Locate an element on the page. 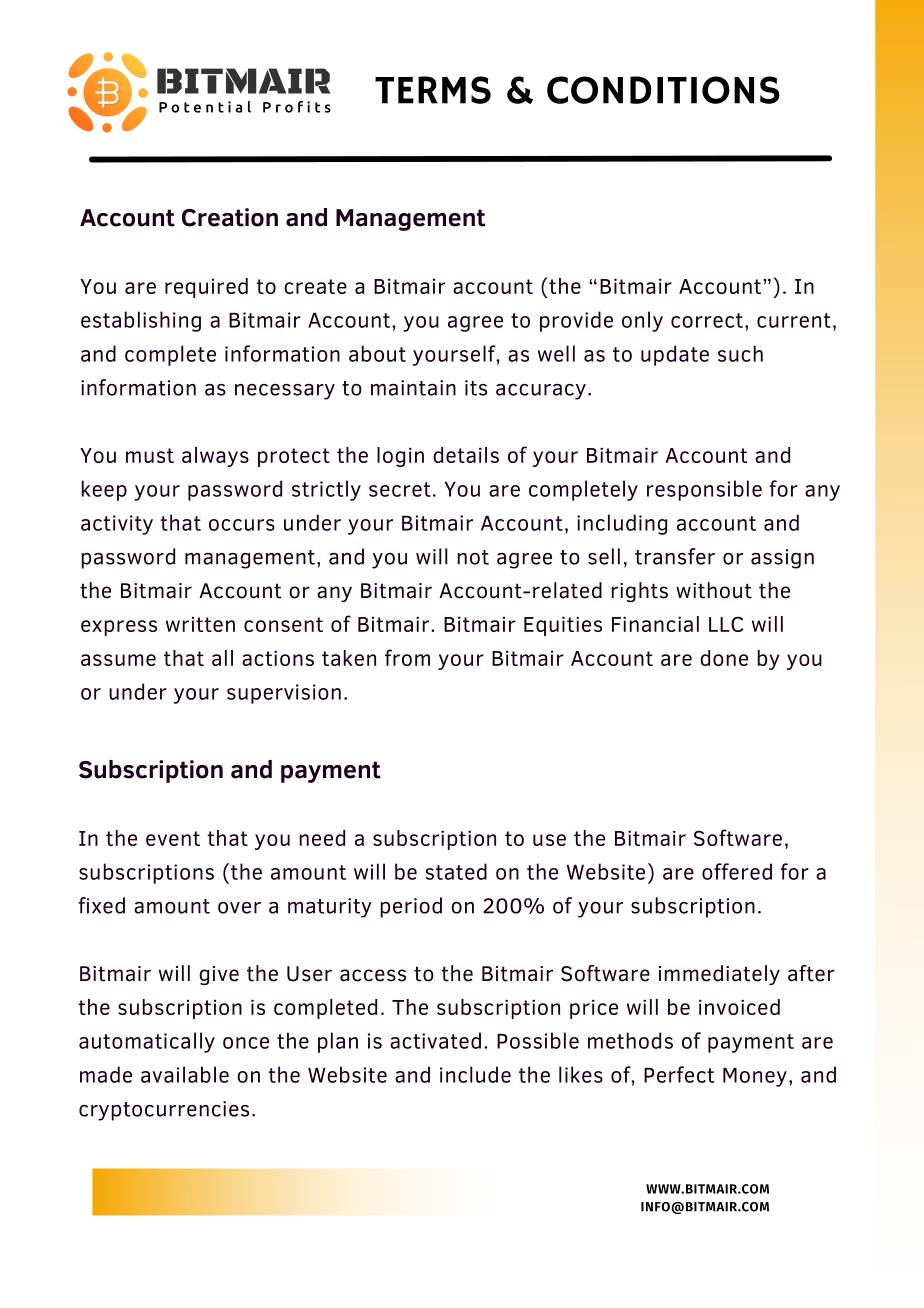 This image has height=1308, width=924. TERMS is located at coordinates (433, 90).
